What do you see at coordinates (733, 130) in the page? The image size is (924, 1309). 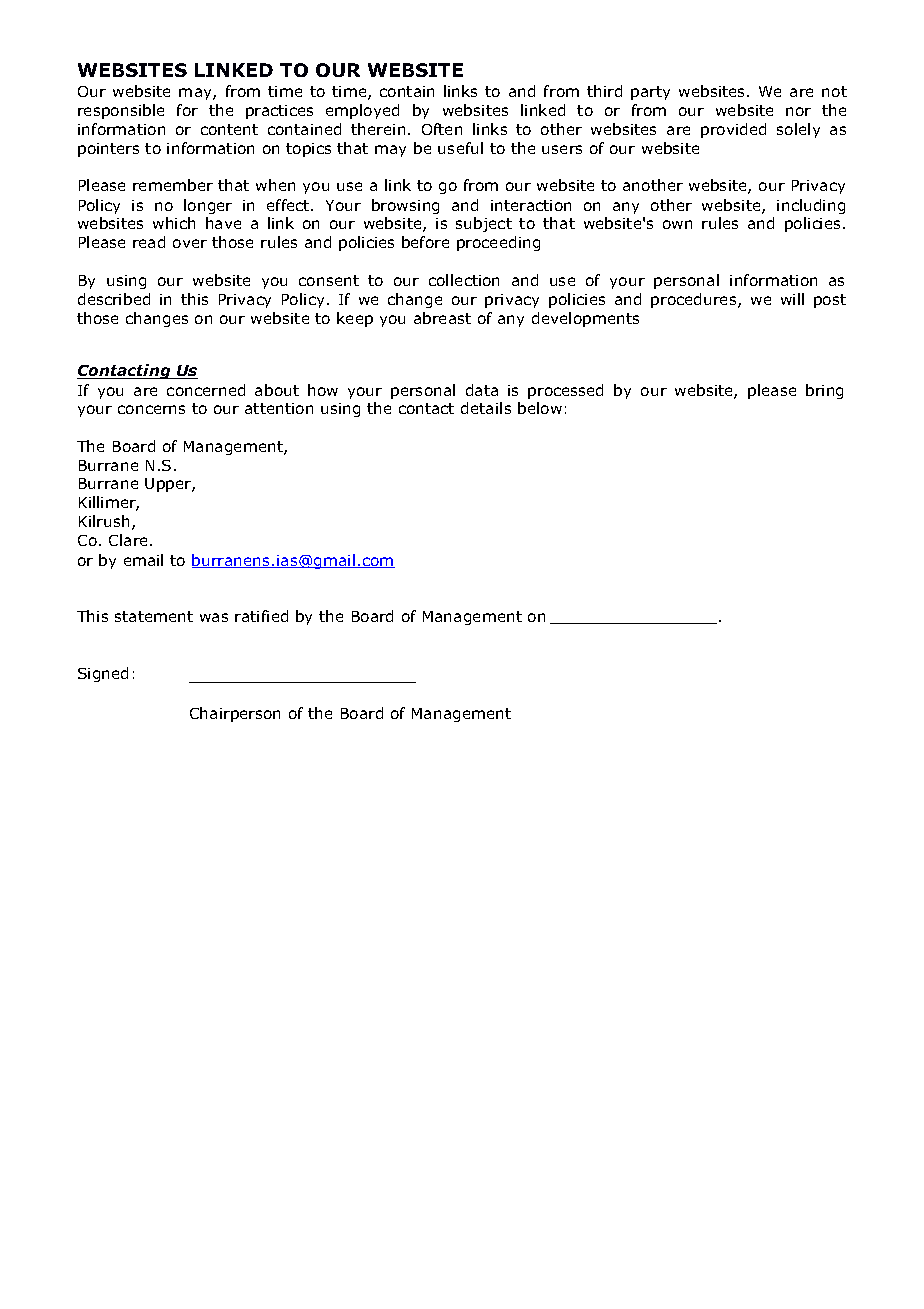 I see `provided` at bounding box center [733, 130].
